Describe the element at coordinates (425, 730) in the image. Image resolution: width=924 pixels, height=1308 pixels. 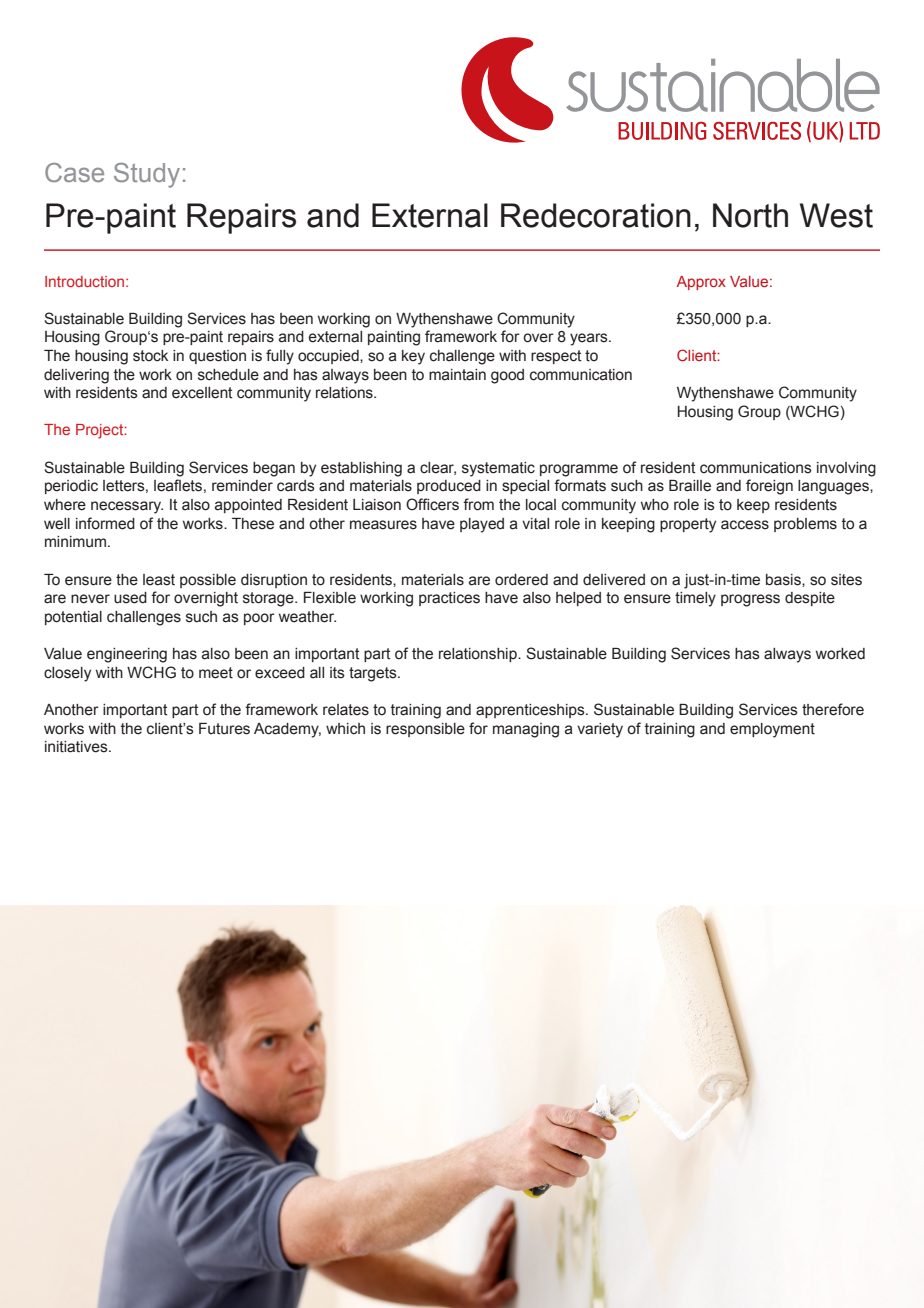
I see `responsible` at that location.
